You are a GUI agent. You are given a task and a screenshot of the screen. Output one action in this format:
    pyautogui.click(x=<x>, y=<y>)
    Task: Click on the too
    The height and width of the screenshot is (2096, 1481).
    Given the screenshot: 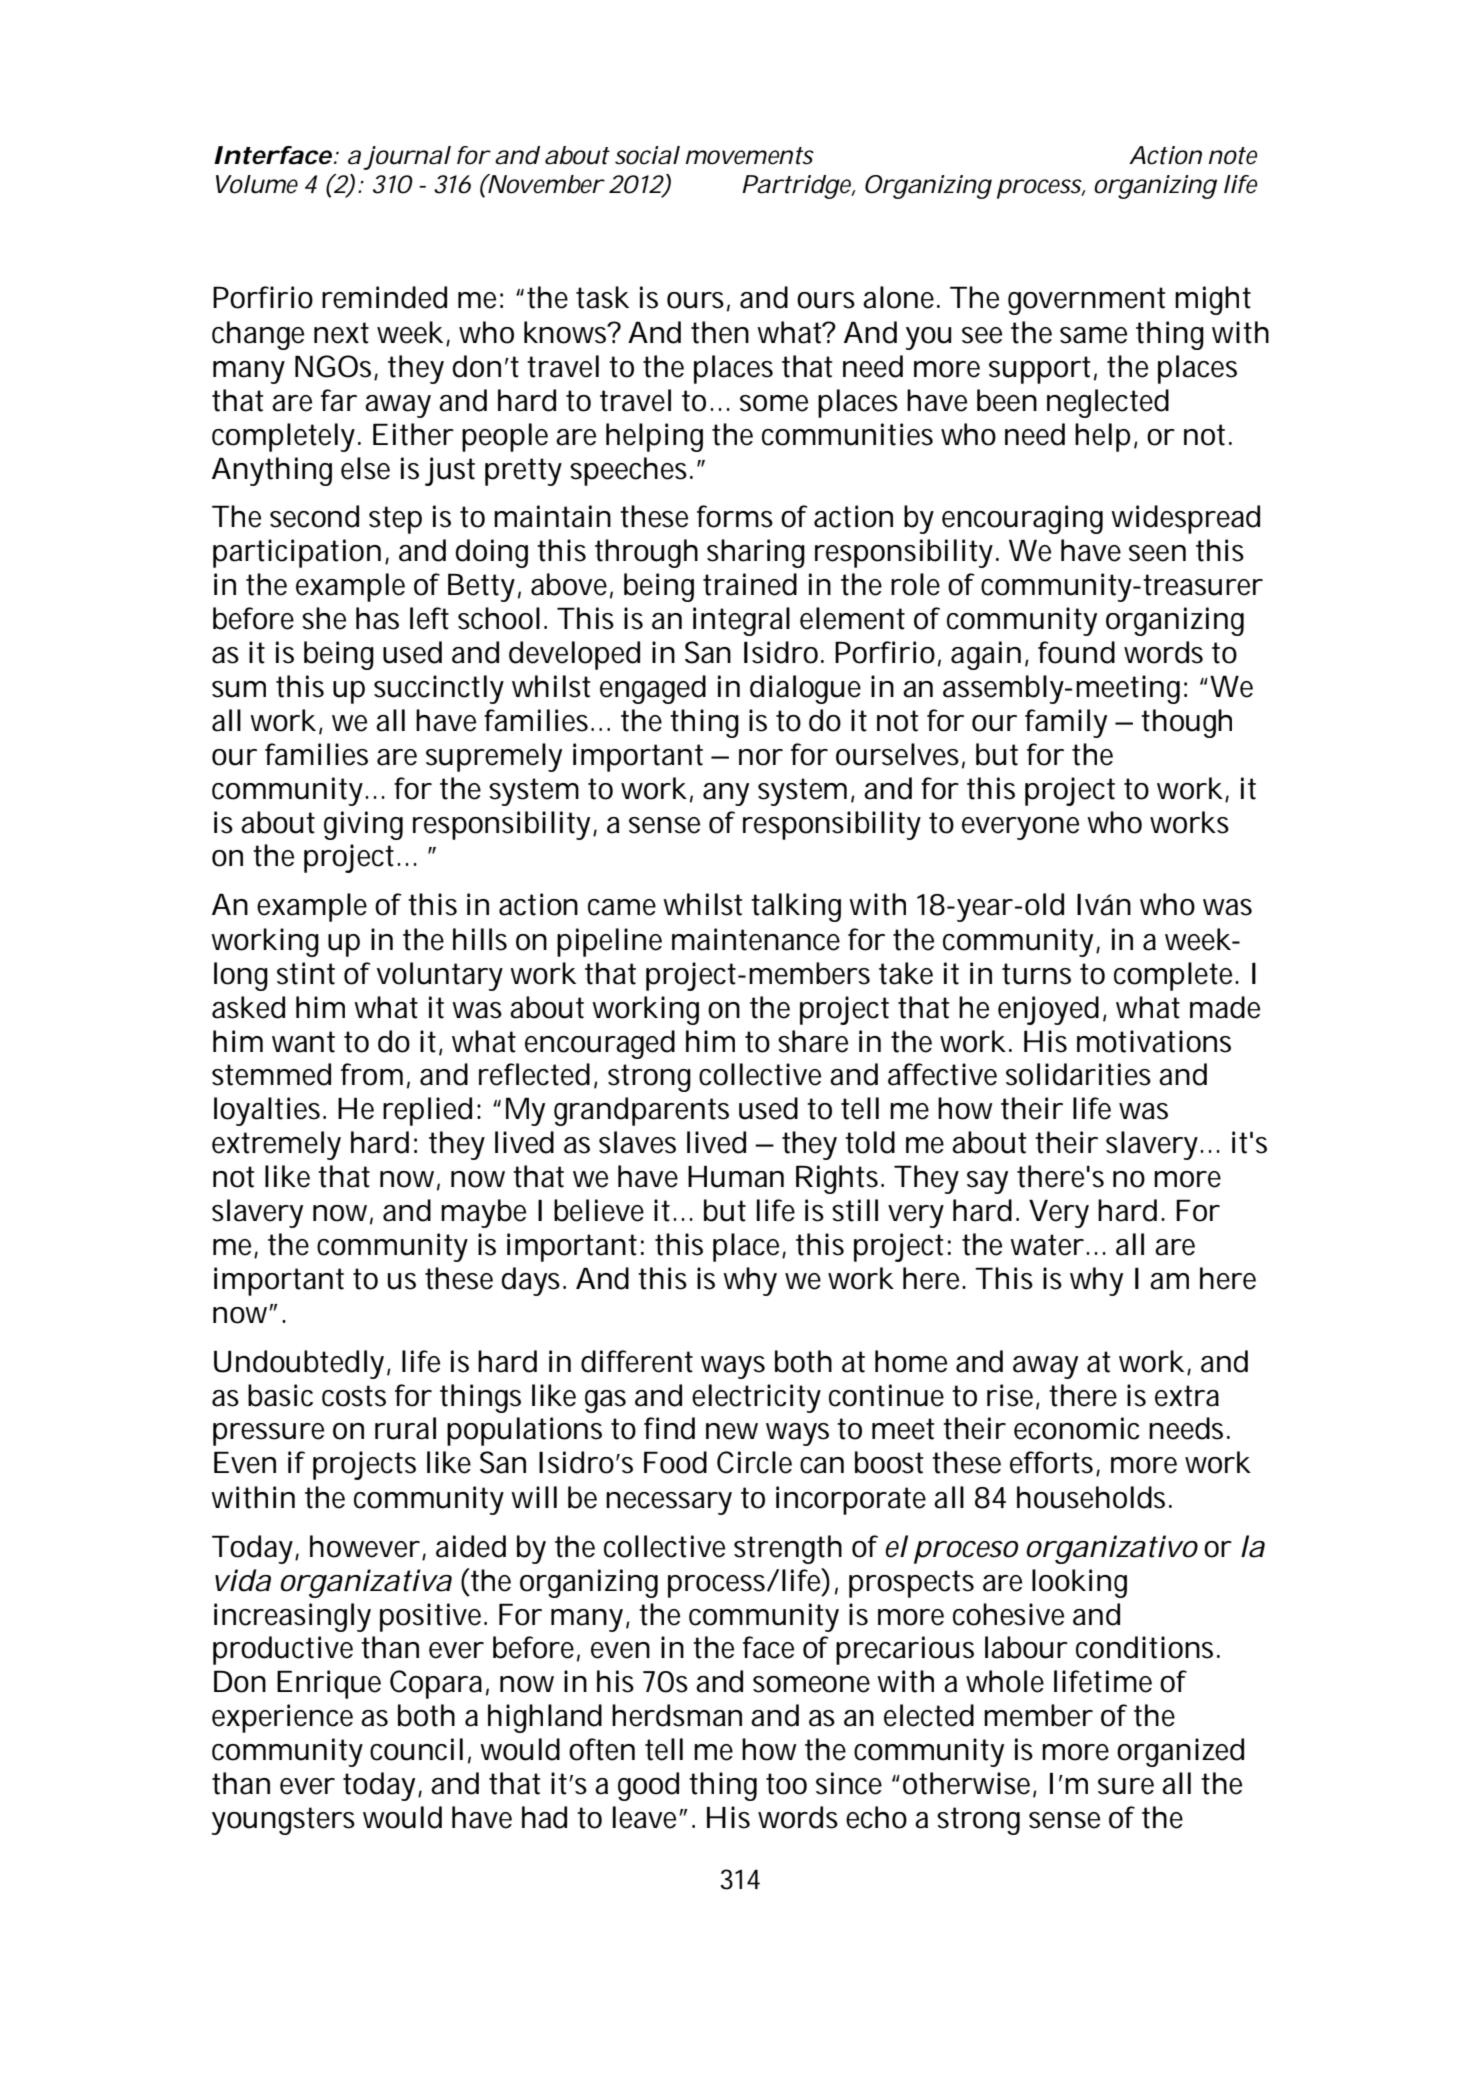 What is the action you would take?
    pyautogui.click(x=786, y=1784)
